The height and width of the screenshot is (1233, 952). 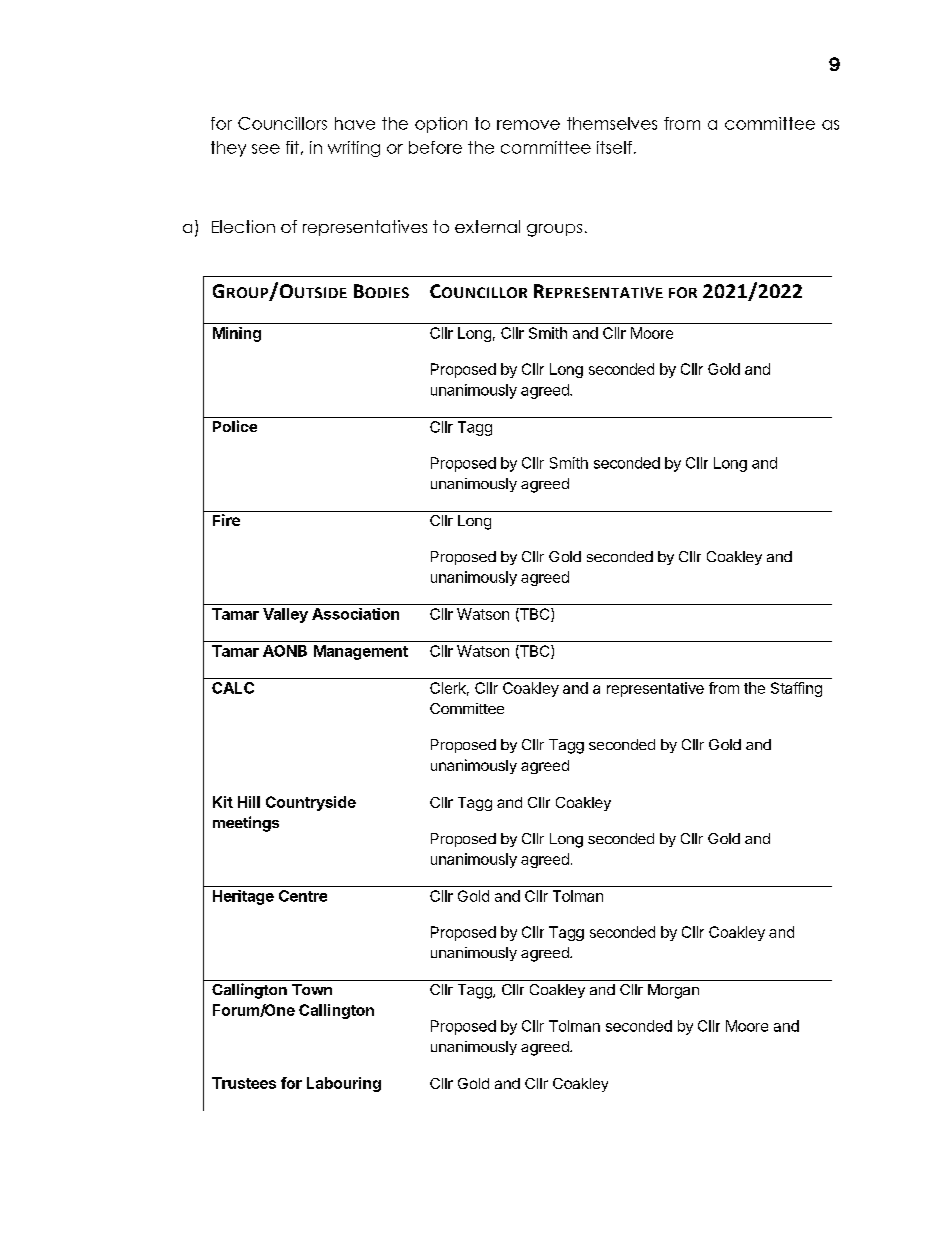 I want to click on Association, so click(x=355, y=614).
